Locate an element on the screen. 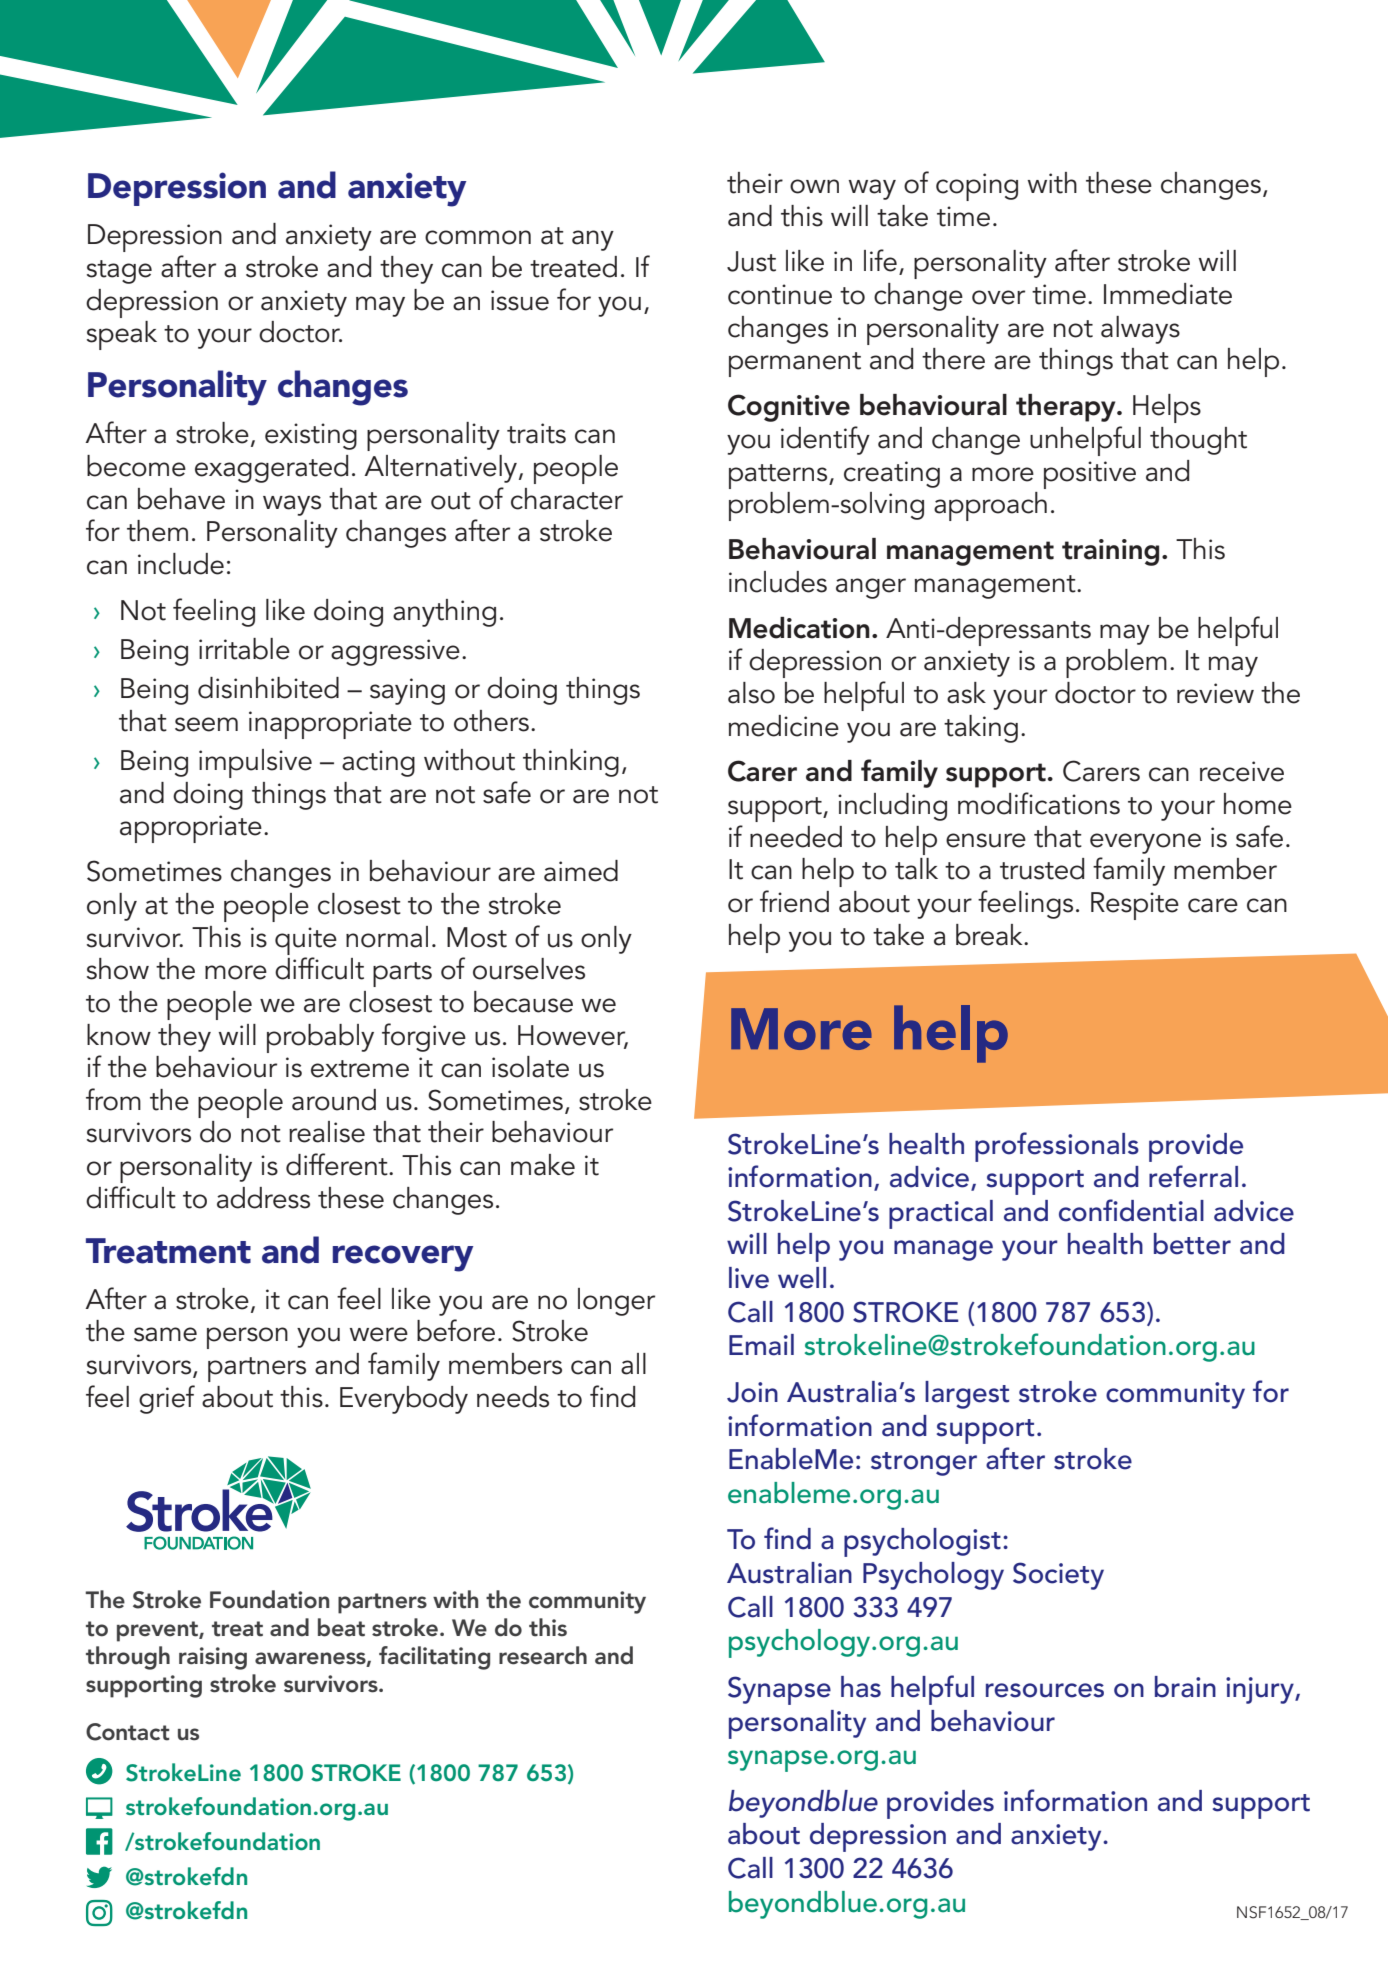 This screenshot has height=1963, width=1388. better is located at coordinates (1192, 1244).
